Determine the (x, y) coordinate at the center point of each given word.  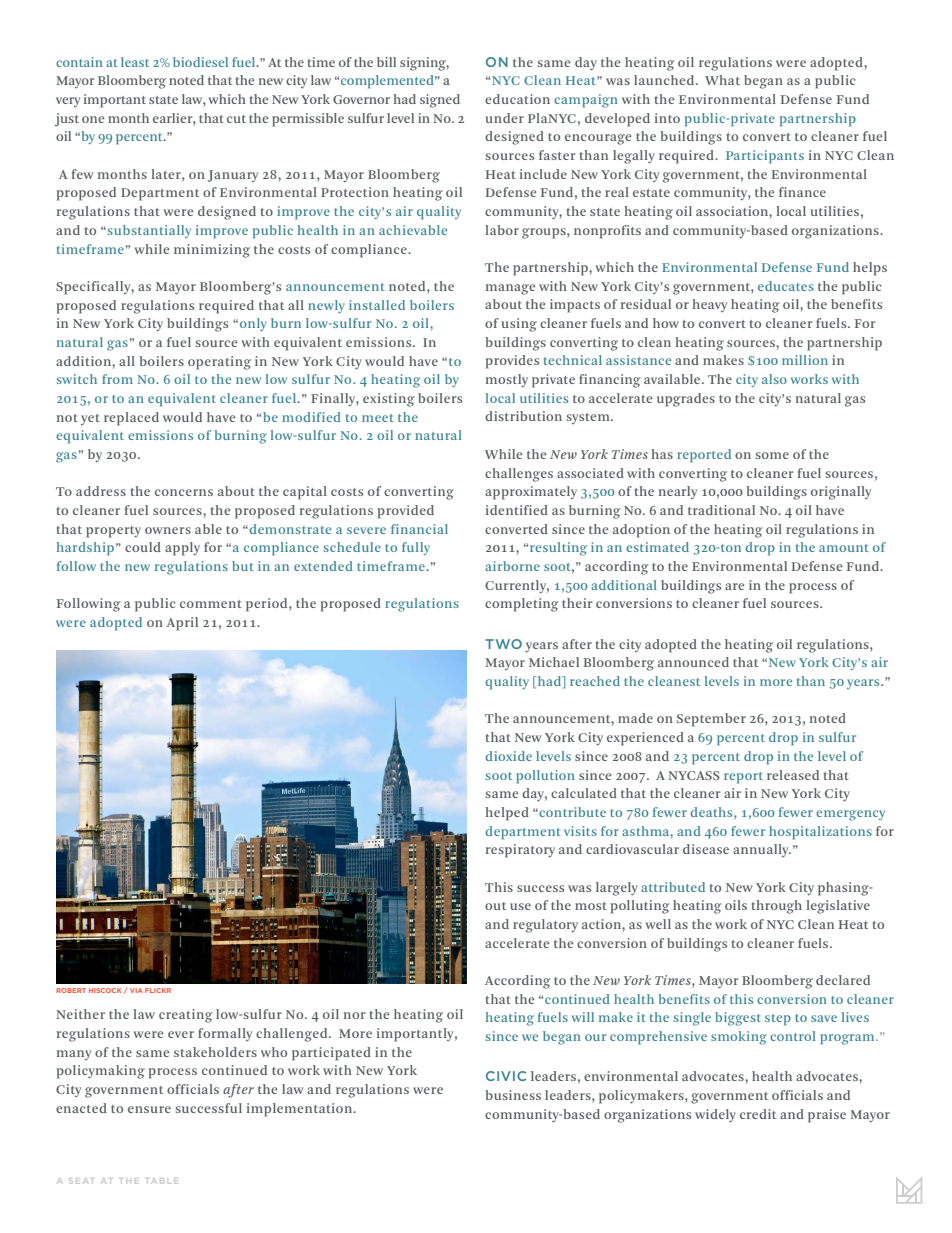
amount (844, 548)
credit (758, 1114)
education (517, 99)
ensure (149, 1109)
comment (211, 604)
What (722, 80)
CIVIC (506, 1076)
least (135, 62)
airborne (512, 566)
